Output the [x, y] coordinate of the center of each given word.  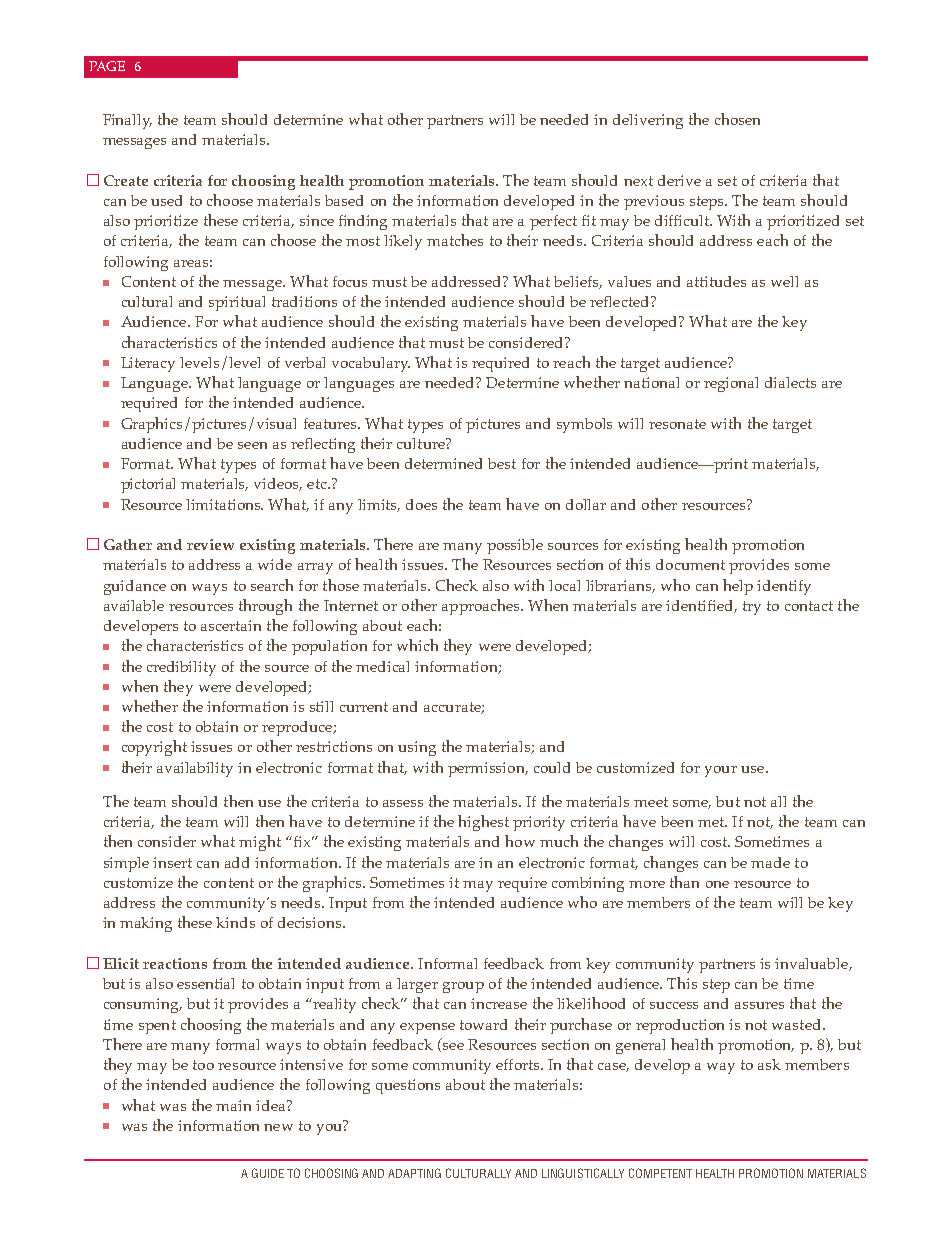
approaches [482, 607]
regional [731, 384]
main [233, 1105]
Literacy [148, 364]
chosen [737, 119]
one [717, 884]
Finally [127, 121]
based [344, 200]
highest [483, 823]
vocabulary [371, 364]
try [752, 608]
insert [172, 862]
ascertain [231, 625]
